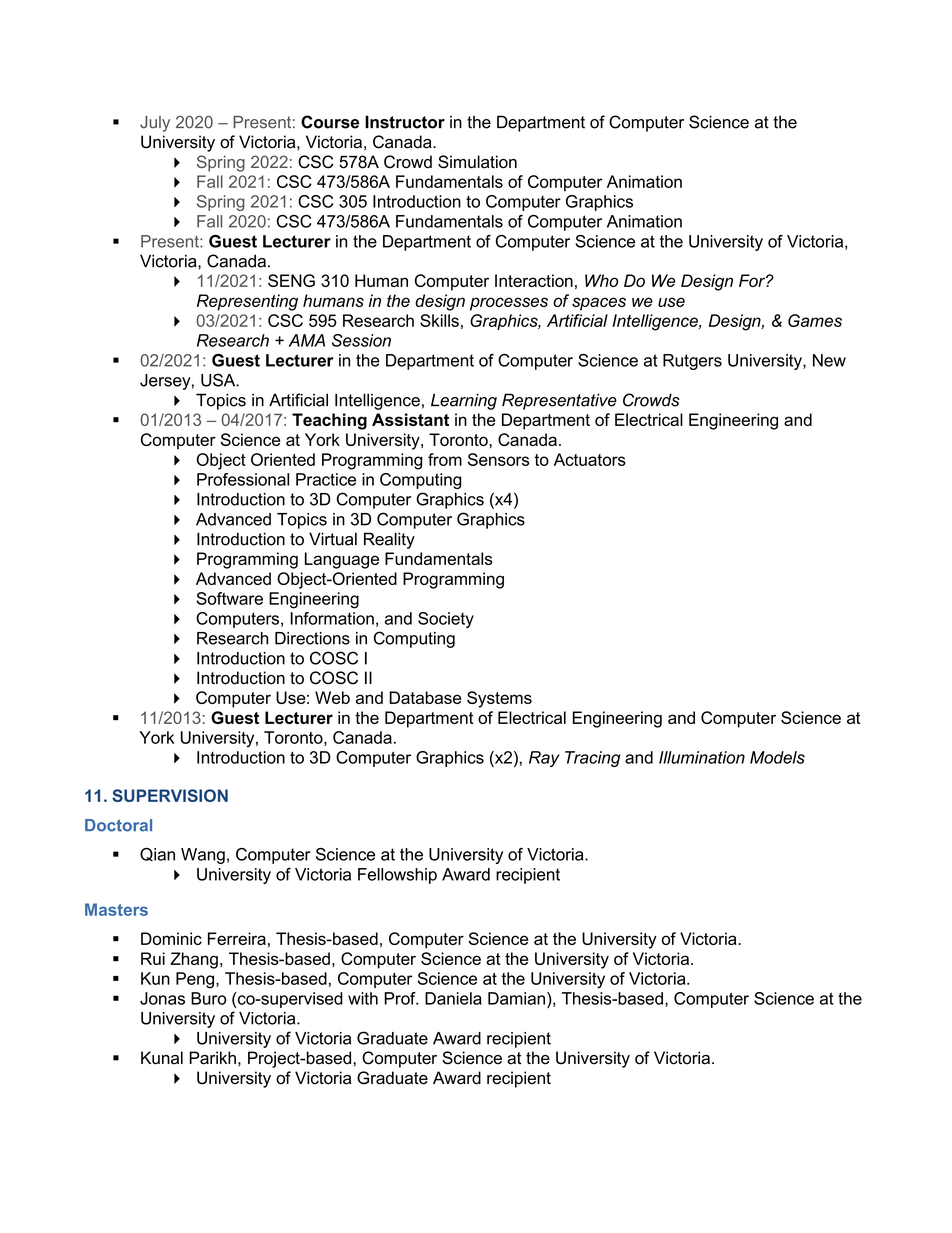  Describe the element at coordinates (446, 620) in the page. I see `Society` at that location.
